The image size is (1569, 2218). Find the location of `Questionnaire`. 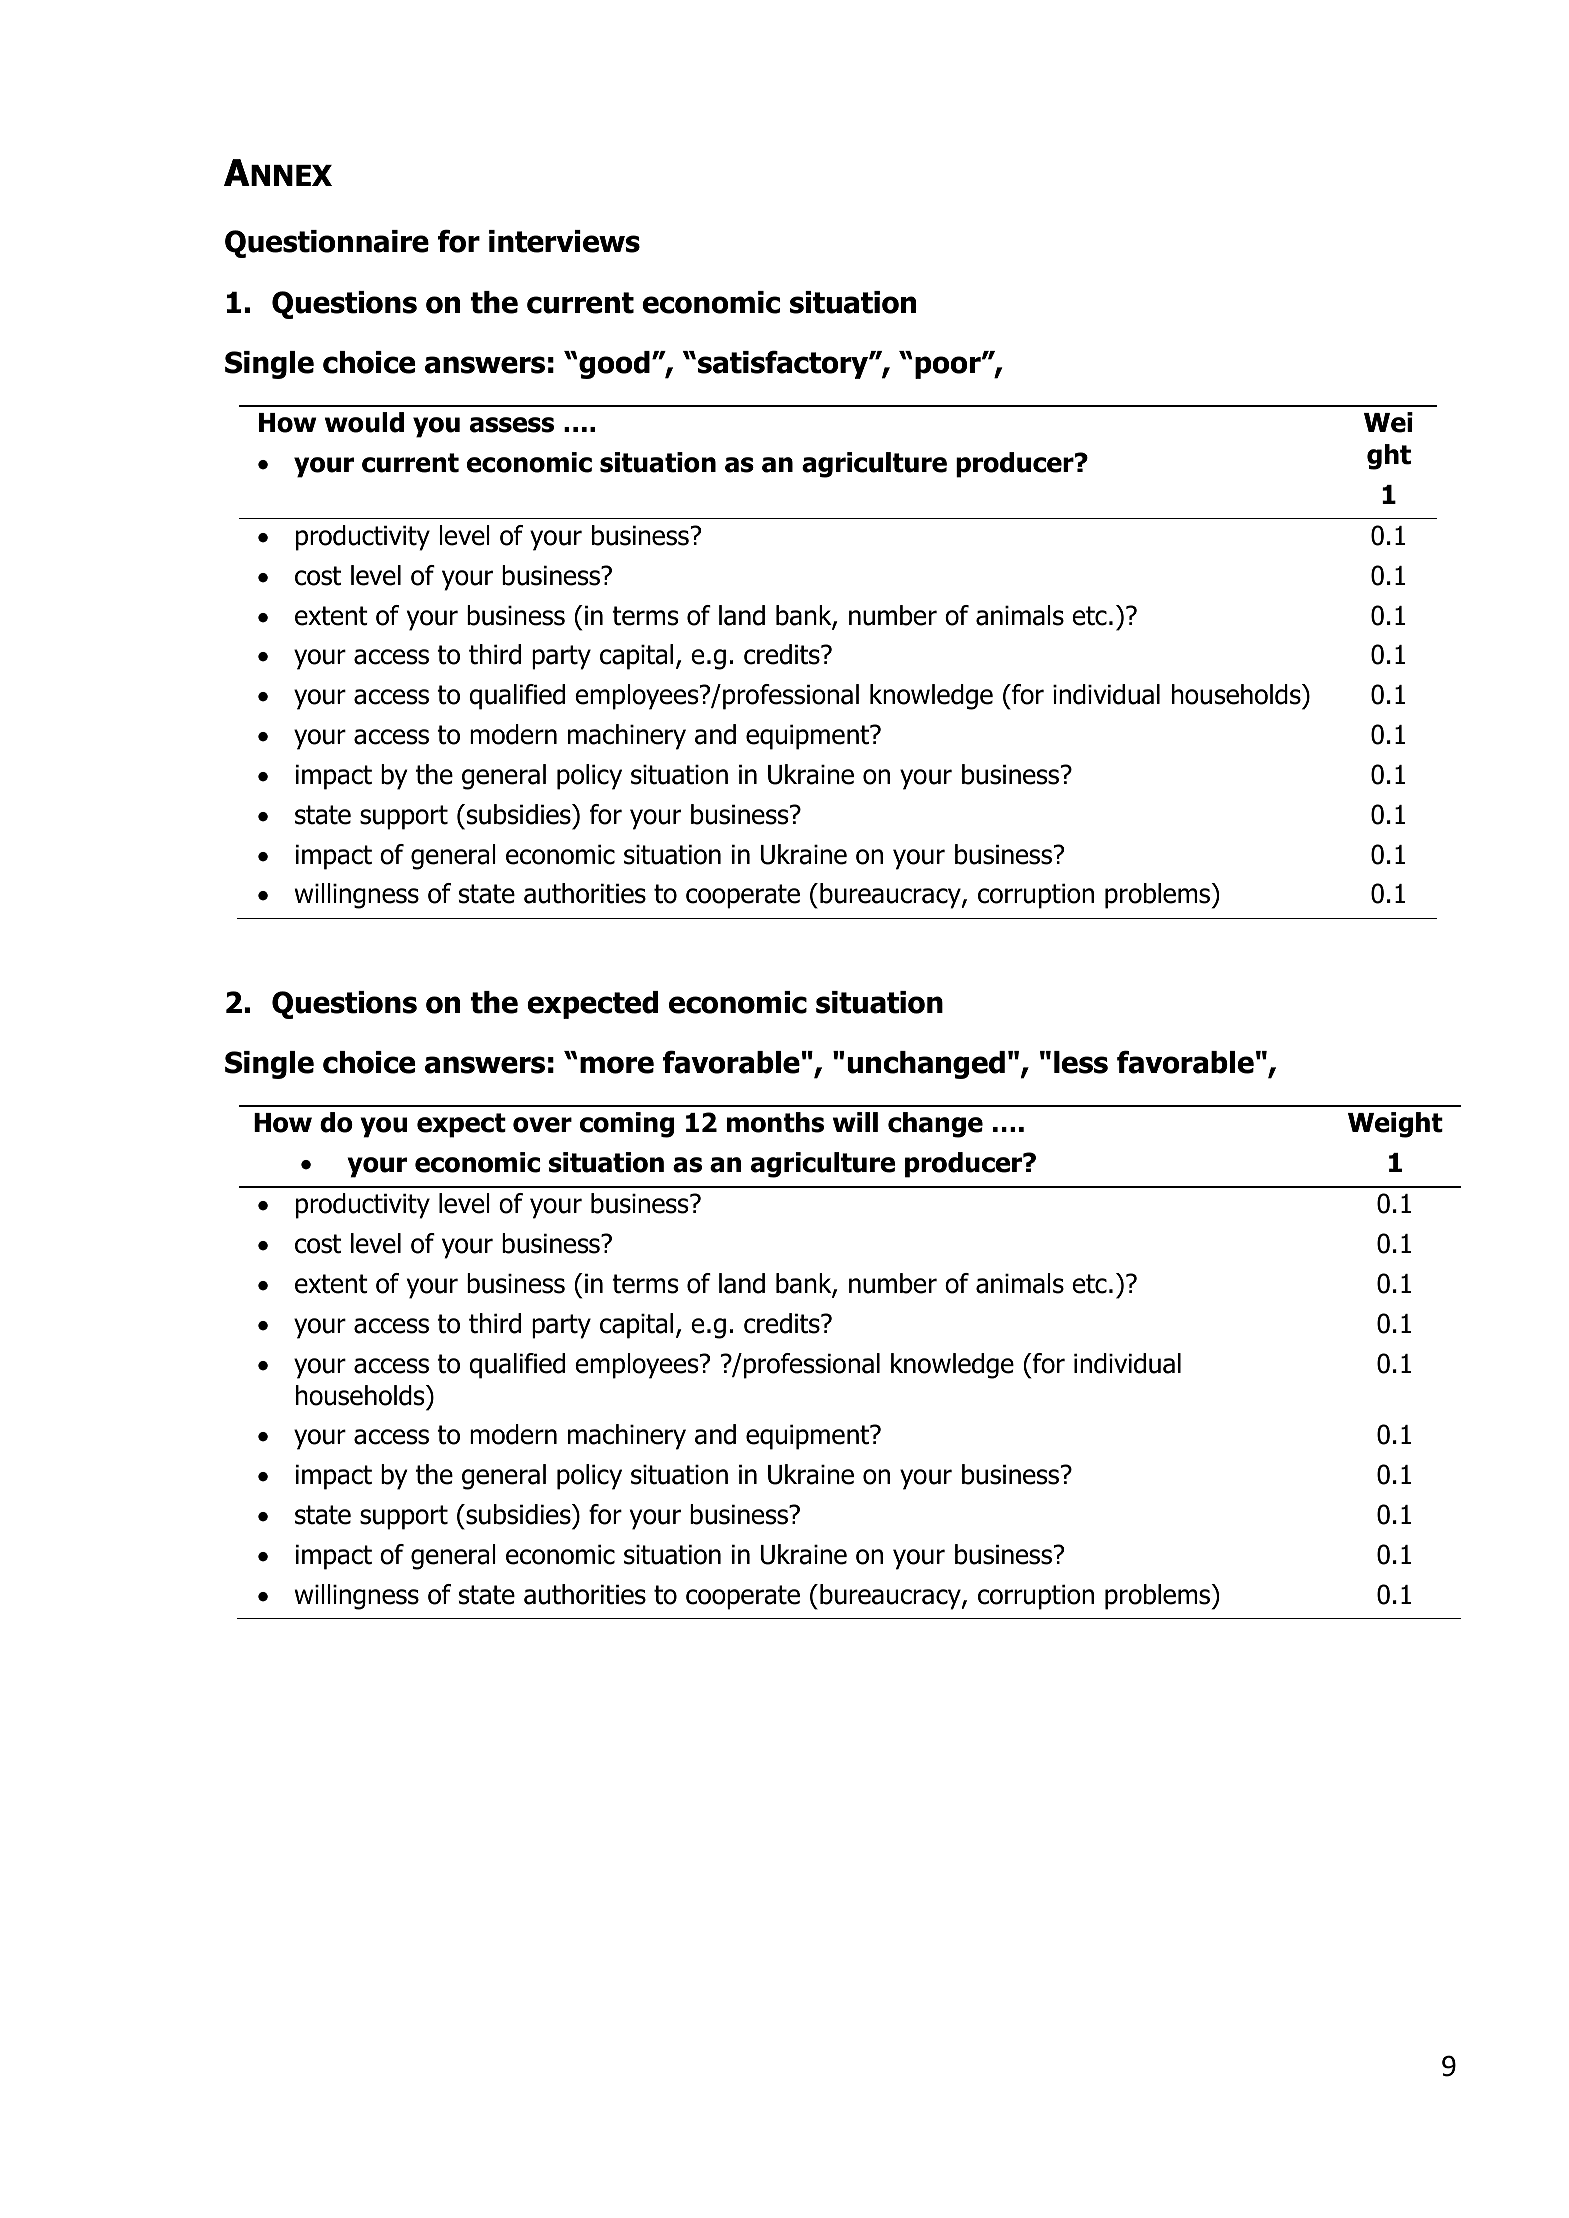

Questionnaire is located at coordinates (327, 244).
